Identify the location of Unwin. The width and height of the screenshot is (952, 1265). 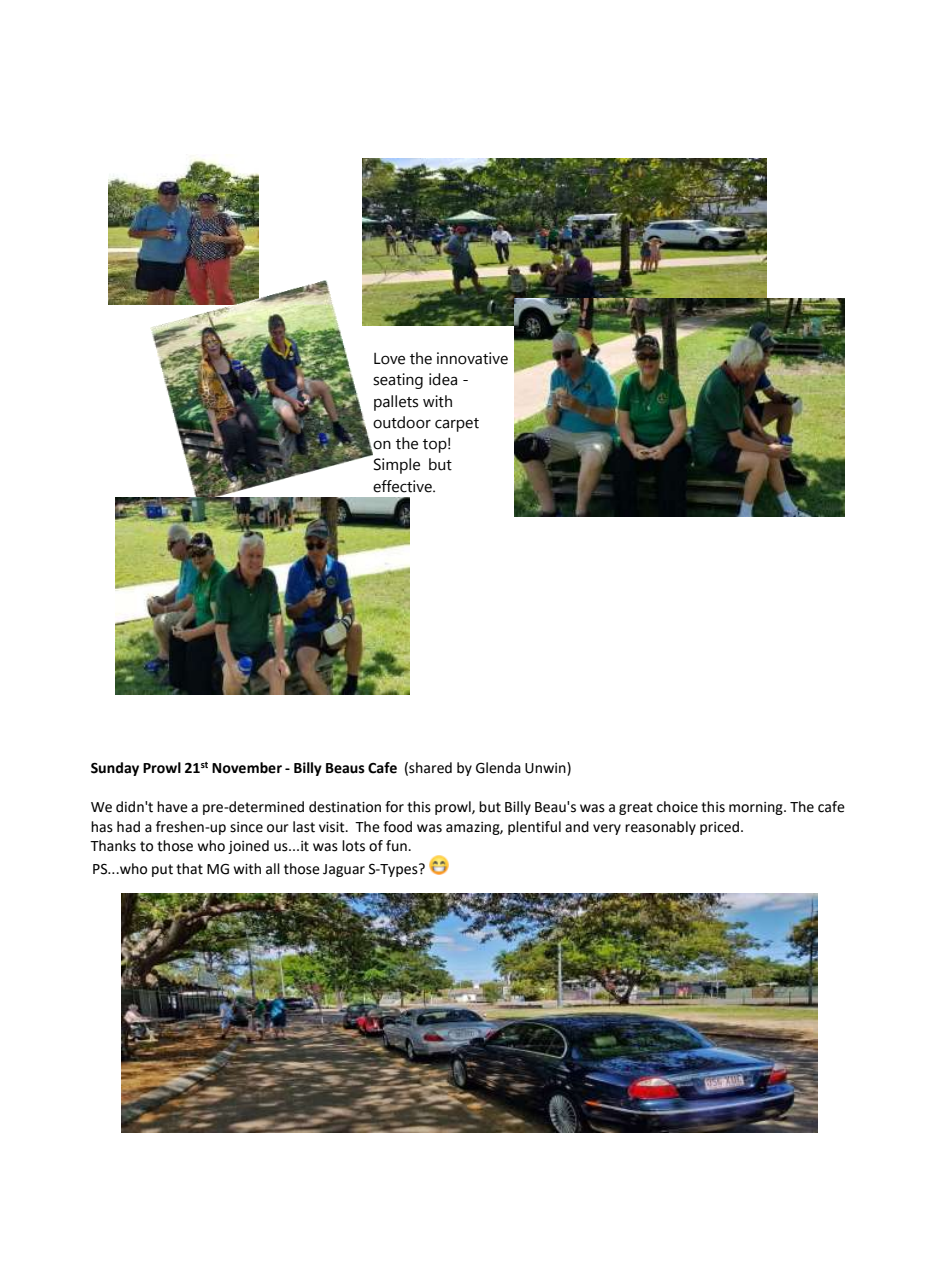
(546, 769).
